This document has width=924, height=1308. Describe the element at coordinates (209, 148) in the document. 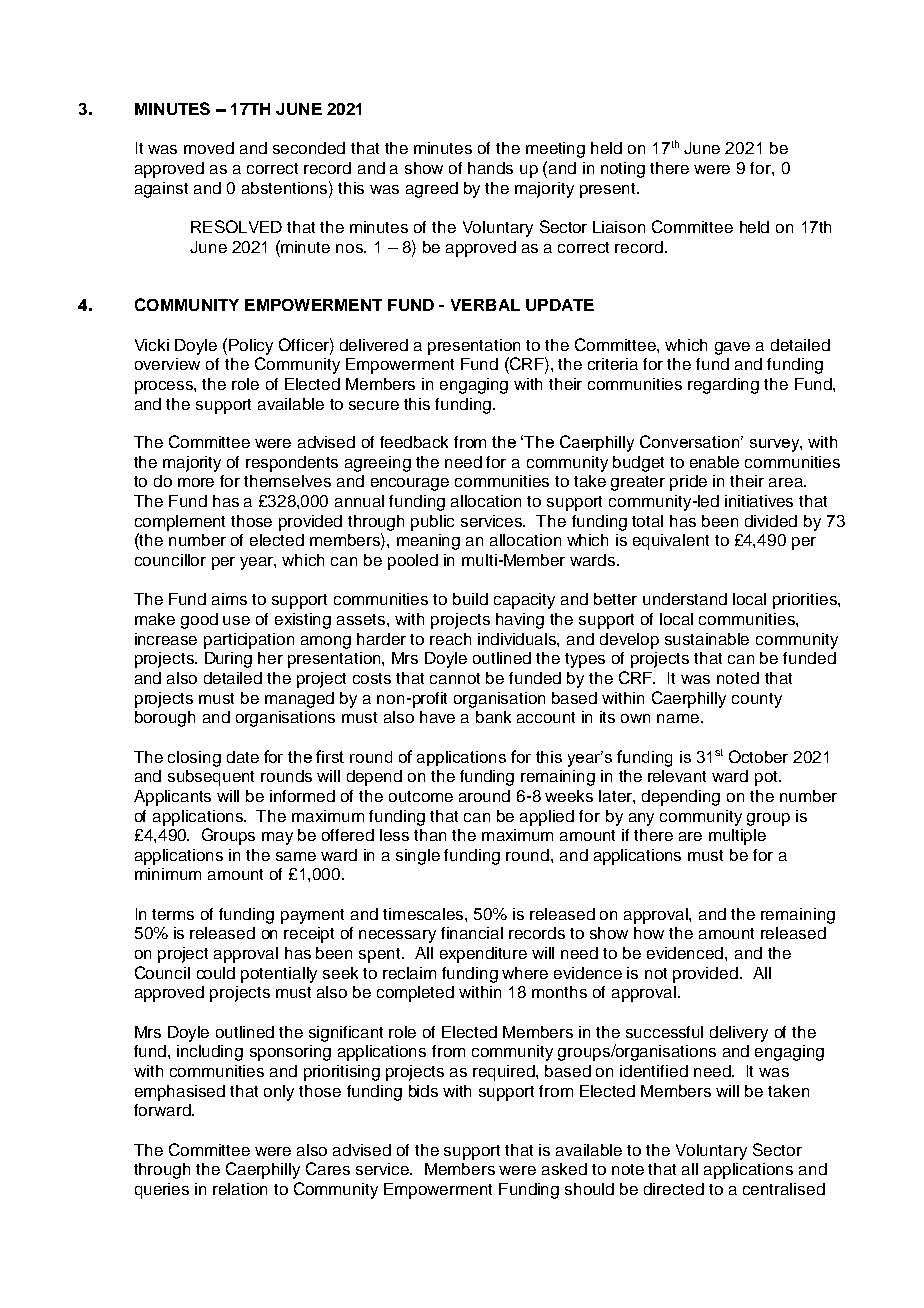

I see `moved` at that location.
